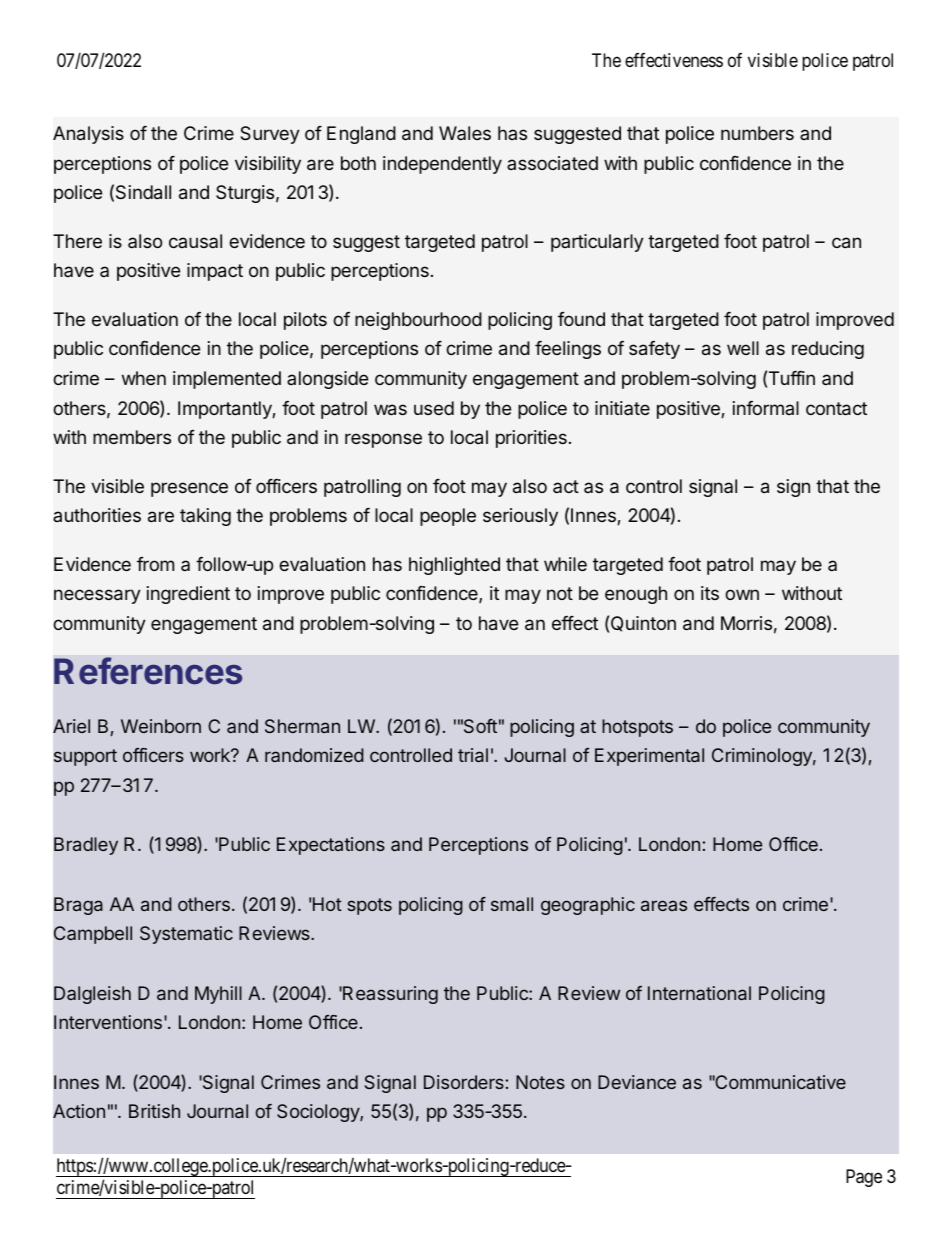 The width and height of the page is (952, 1233). Describe the element at coordinates (85, 757) in the page. I see `support` at that location.
